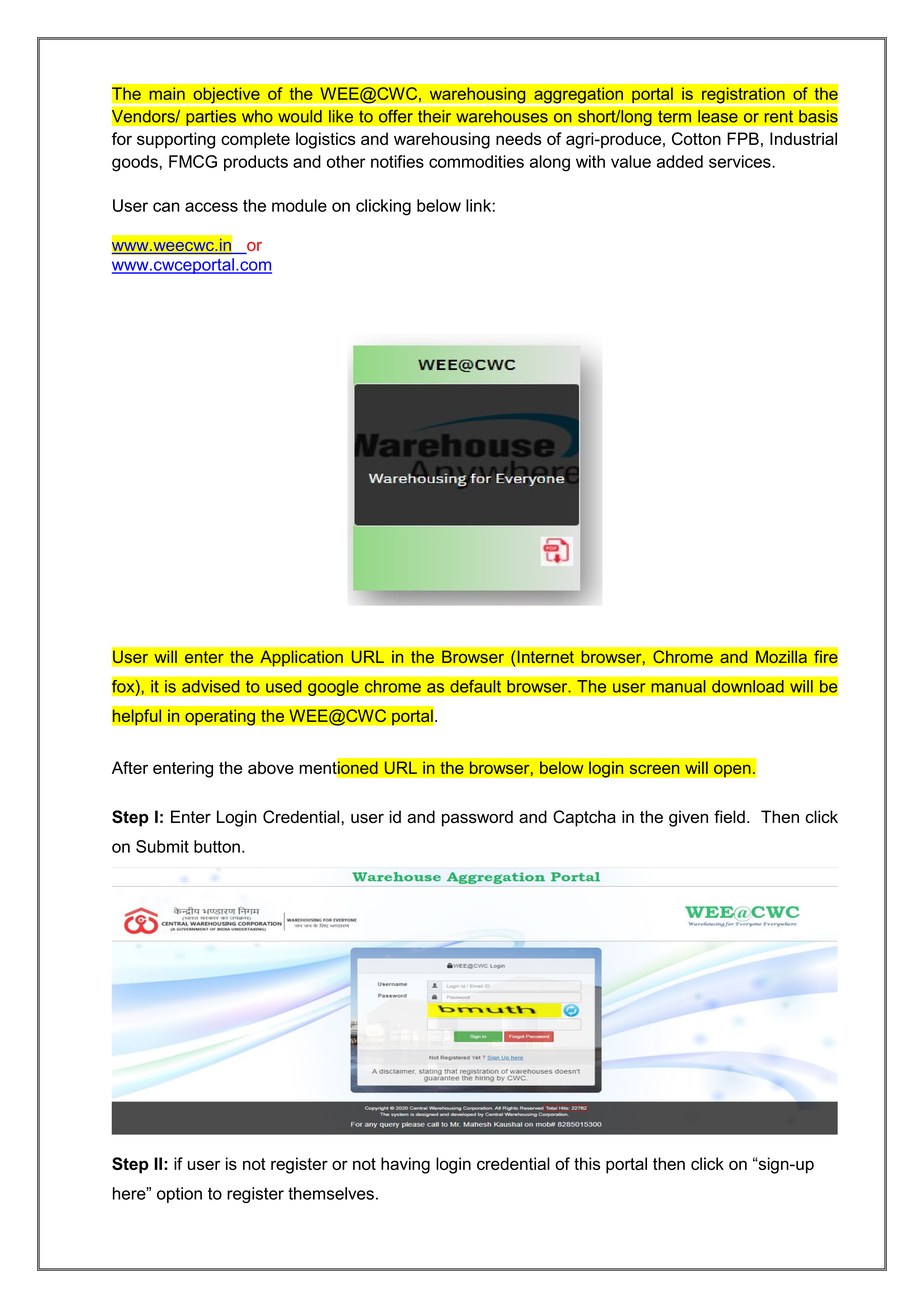 This screenshot has height=1308, width=924. Describe the element at coordinates (405, 1165) in the screenshot. I see `having` at that location.
